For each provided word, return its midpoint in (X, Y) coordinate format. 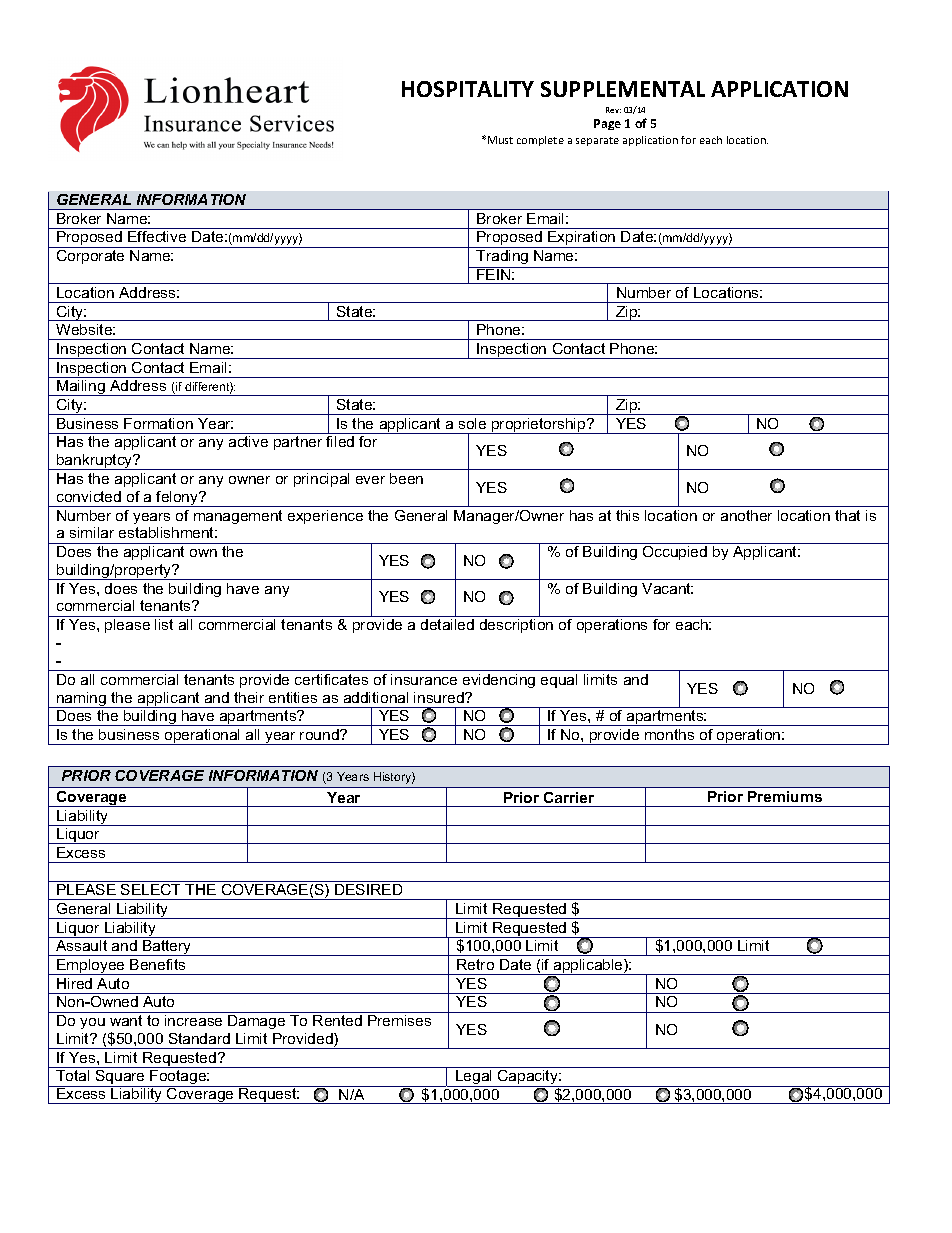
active (248, 441)
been (406, 478)
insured (440, 697)
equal (559, 681)
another (746, 515)
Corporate (90, 257)
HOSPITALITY (468, 89)
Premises (399, 1020)
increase (193, 1020)
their (249, 697)
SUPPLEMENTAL (623, 89)
